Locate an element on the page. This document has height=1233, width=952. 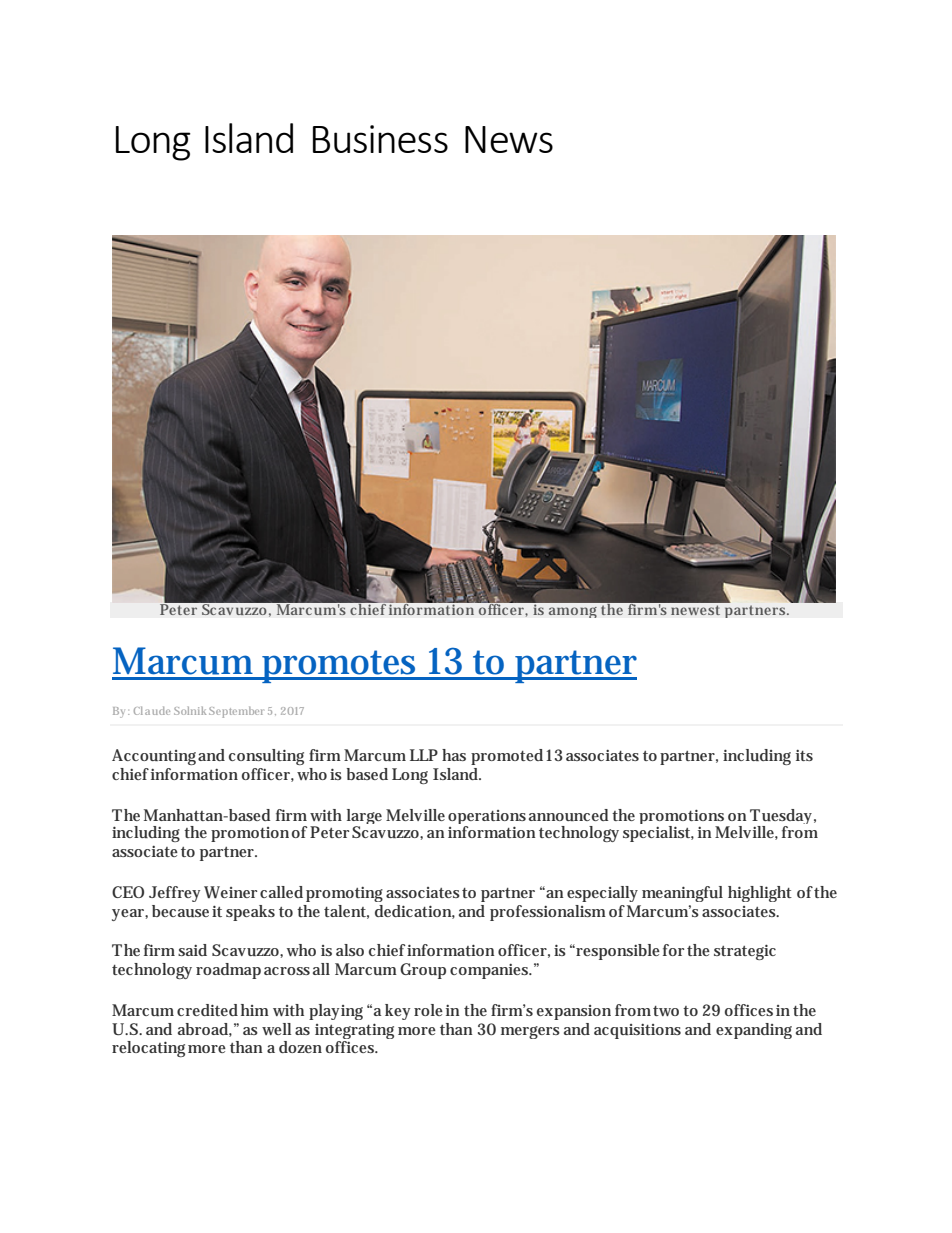
role is located at coordinates (428, 1010).
